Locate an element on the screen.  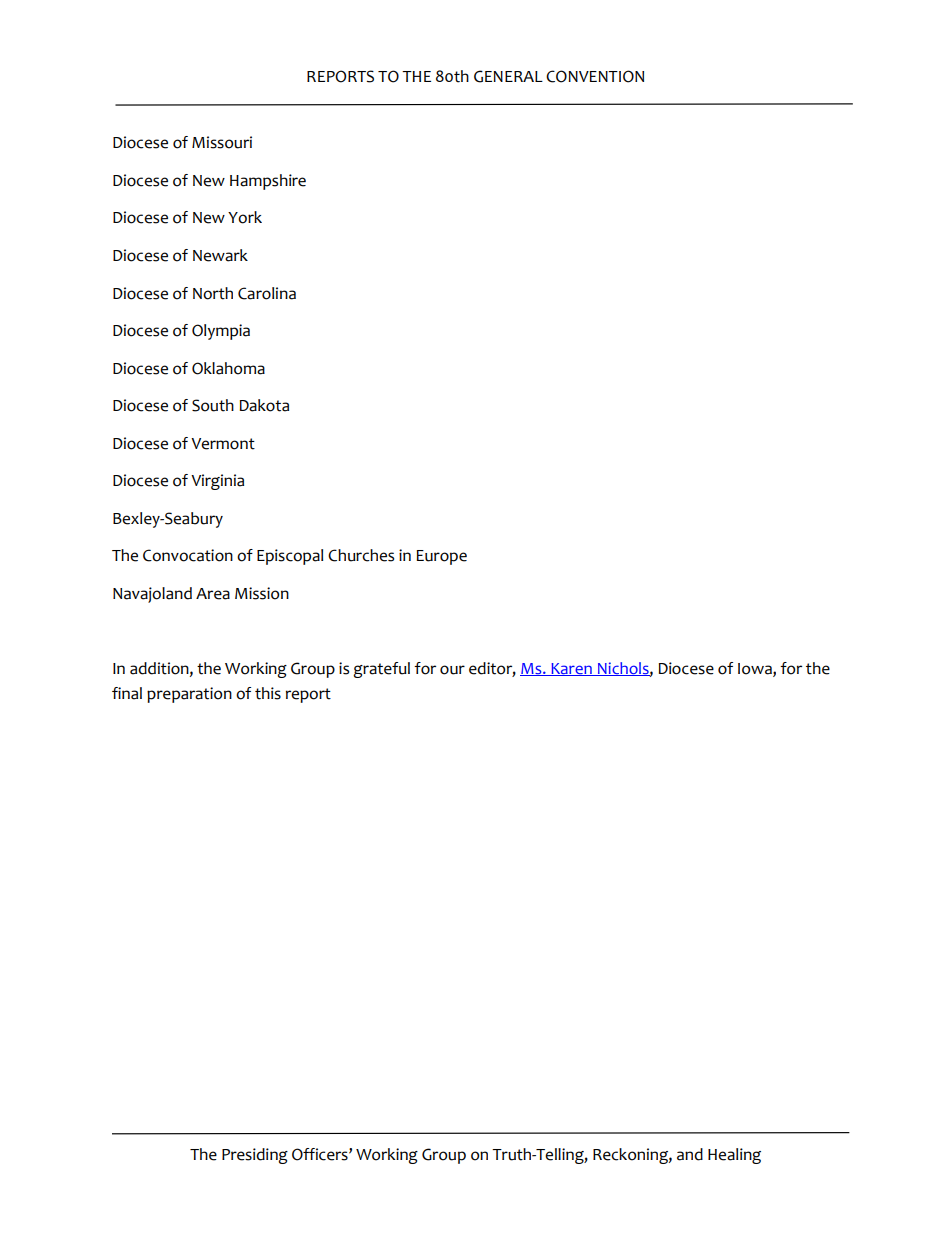
CONVENTION is located at coordinates (595, 76).
